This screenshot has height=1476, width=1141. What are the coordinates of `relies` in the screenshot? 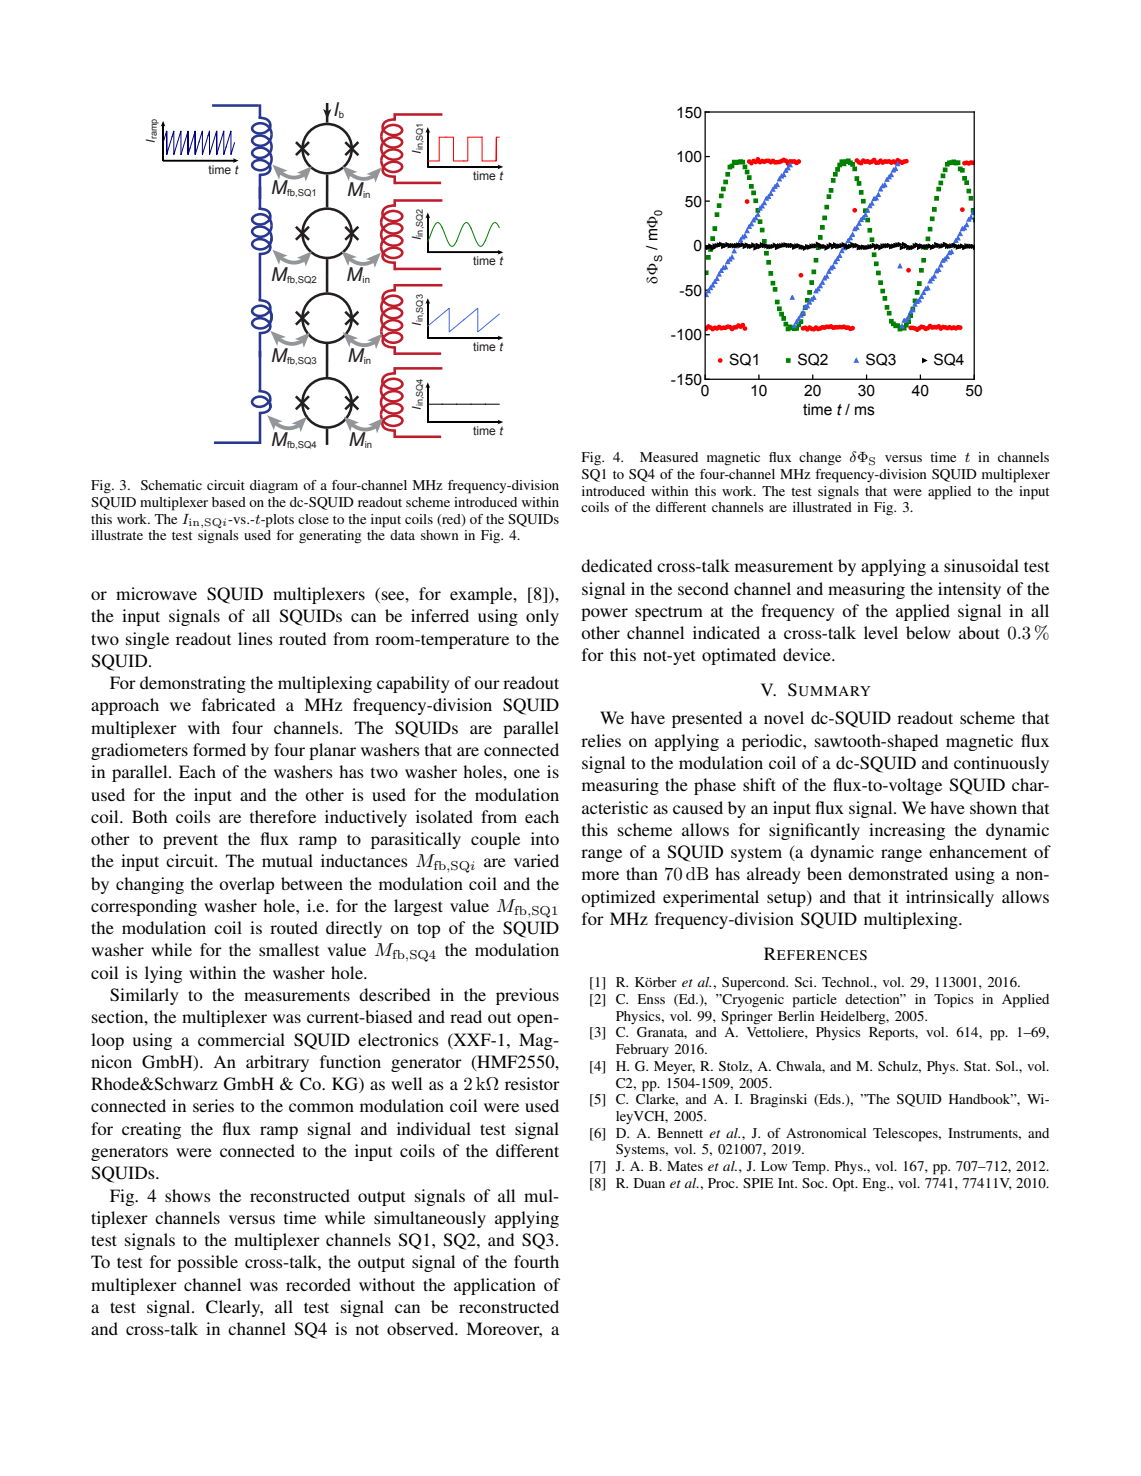 It's located at (601, 740).
